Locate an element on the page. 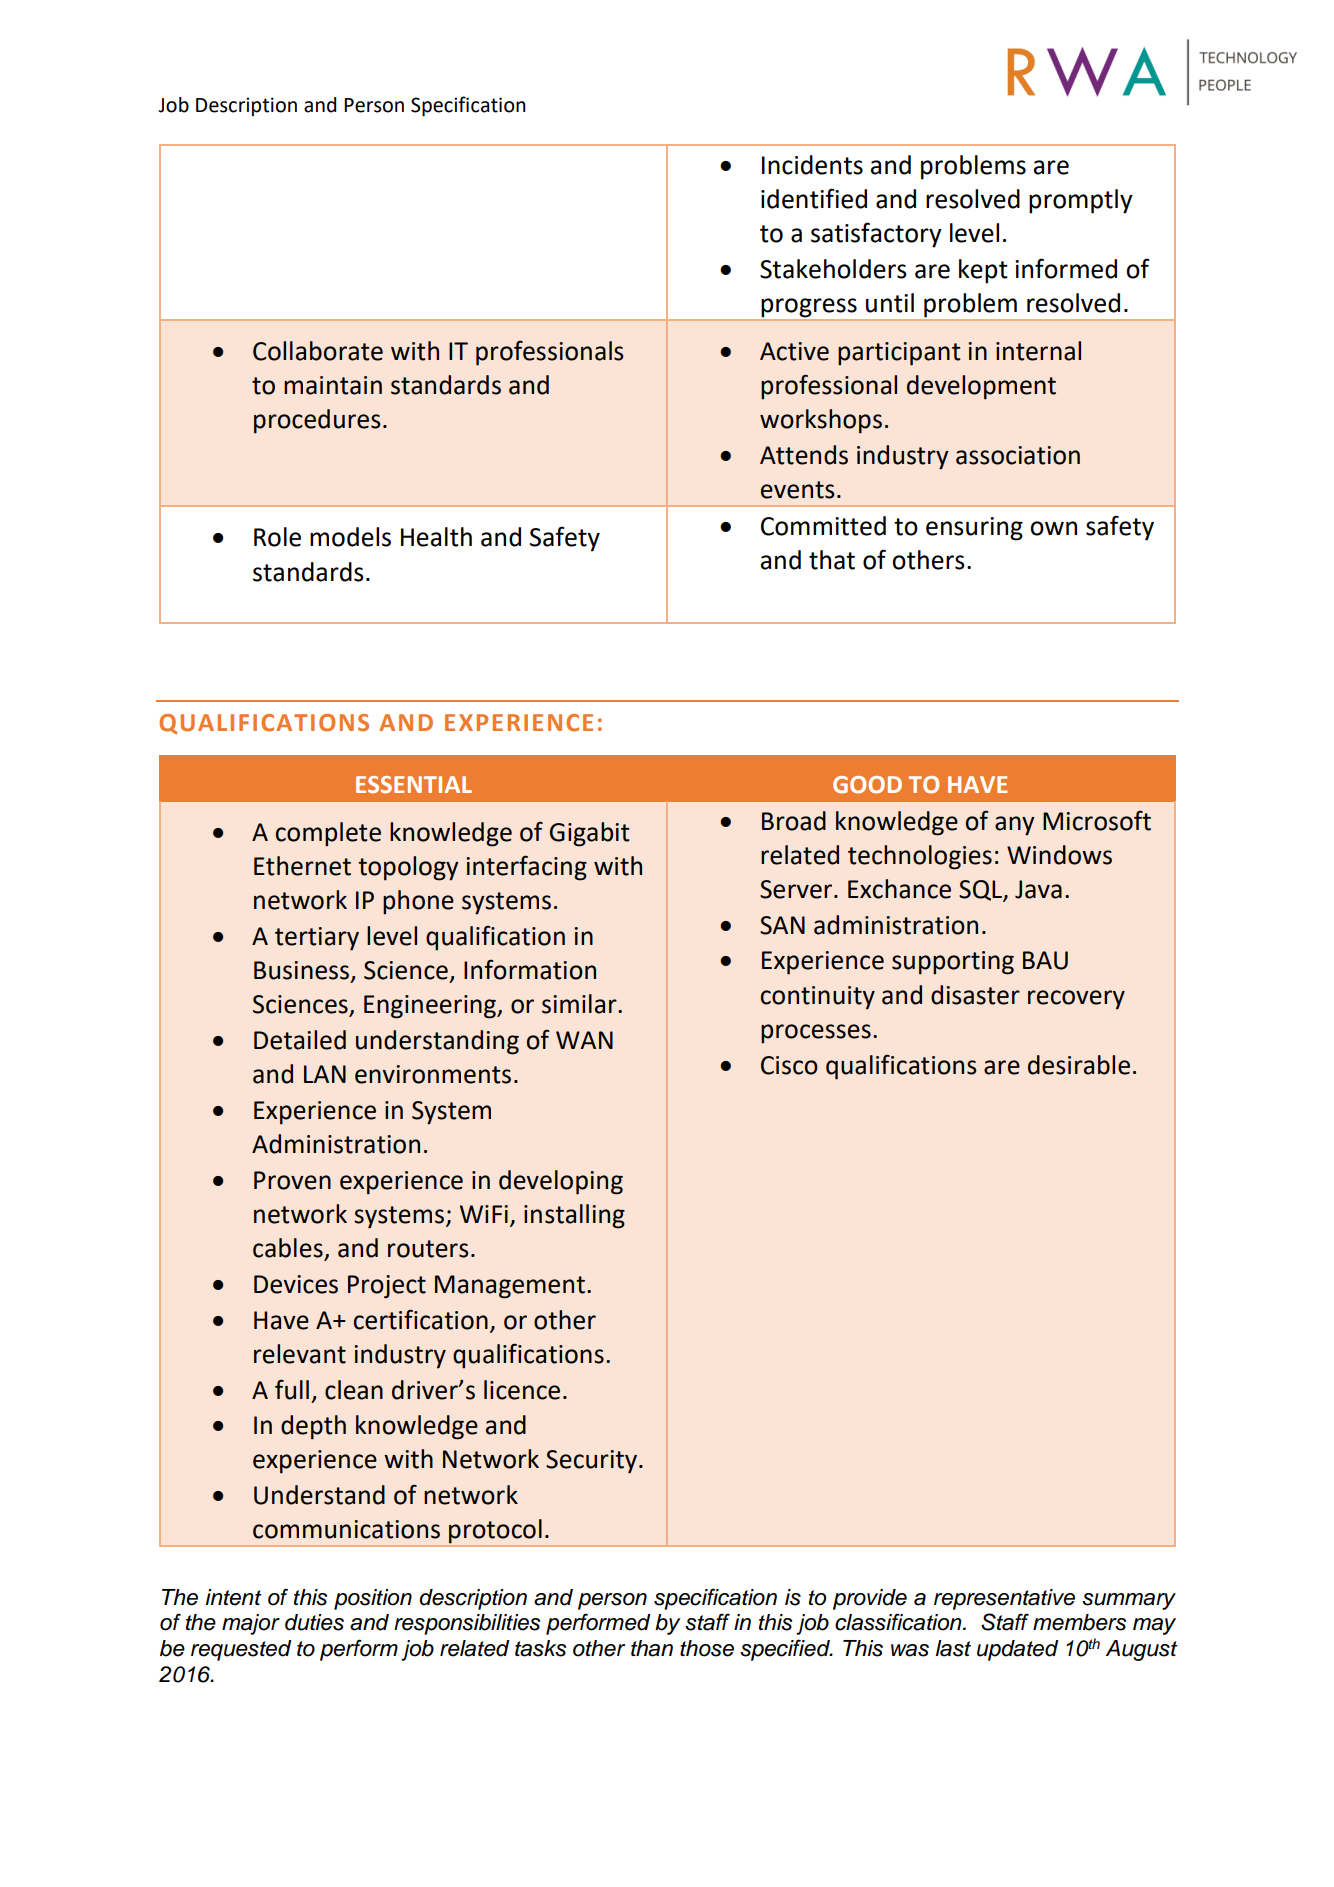 The width and height of the document is (1334, 1887). Collaborate is located at coordinates (318, 351).
